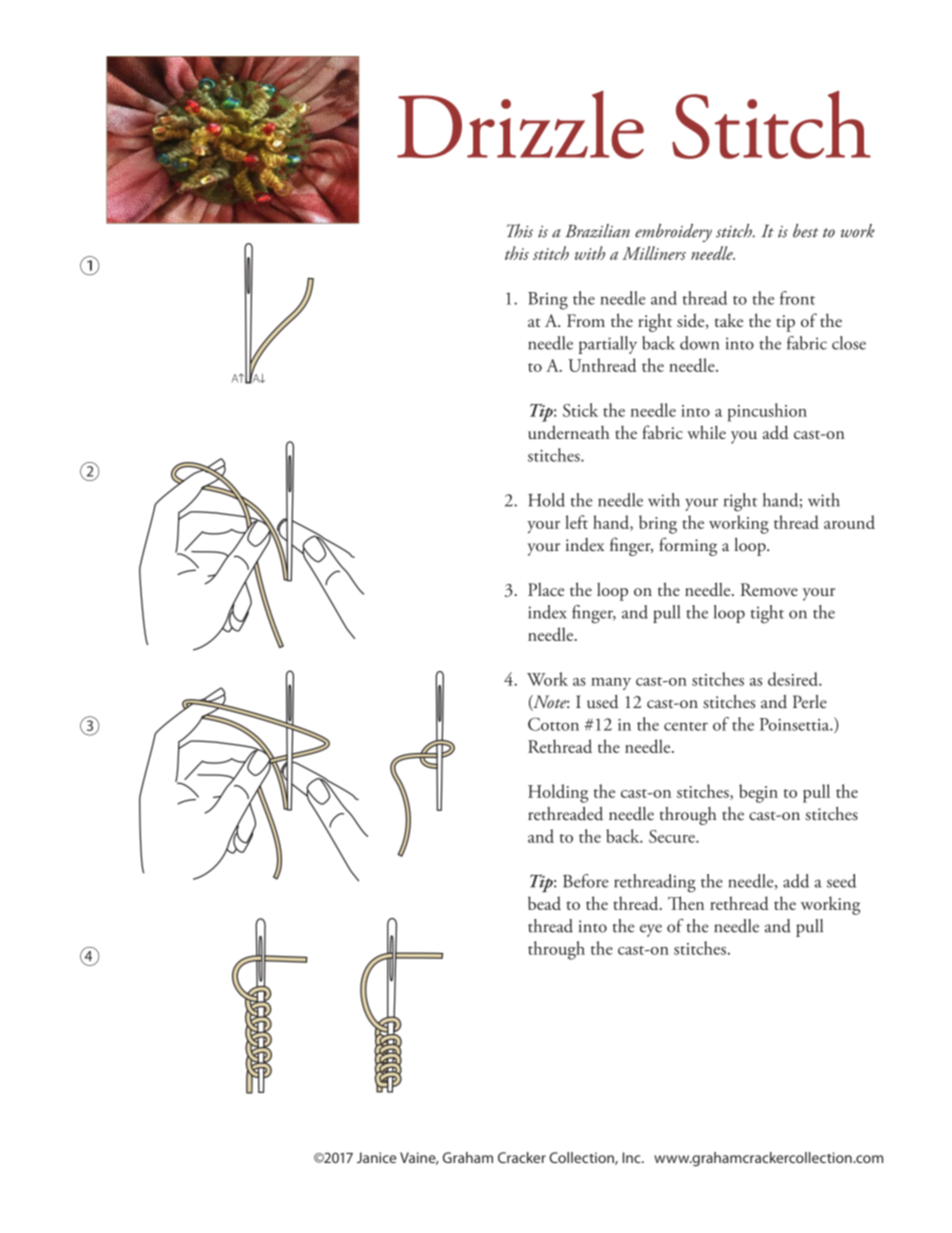  What do you see at coordinates (806, 231) in the screenshot?
I see `best` at bounding box center [806, 231].
